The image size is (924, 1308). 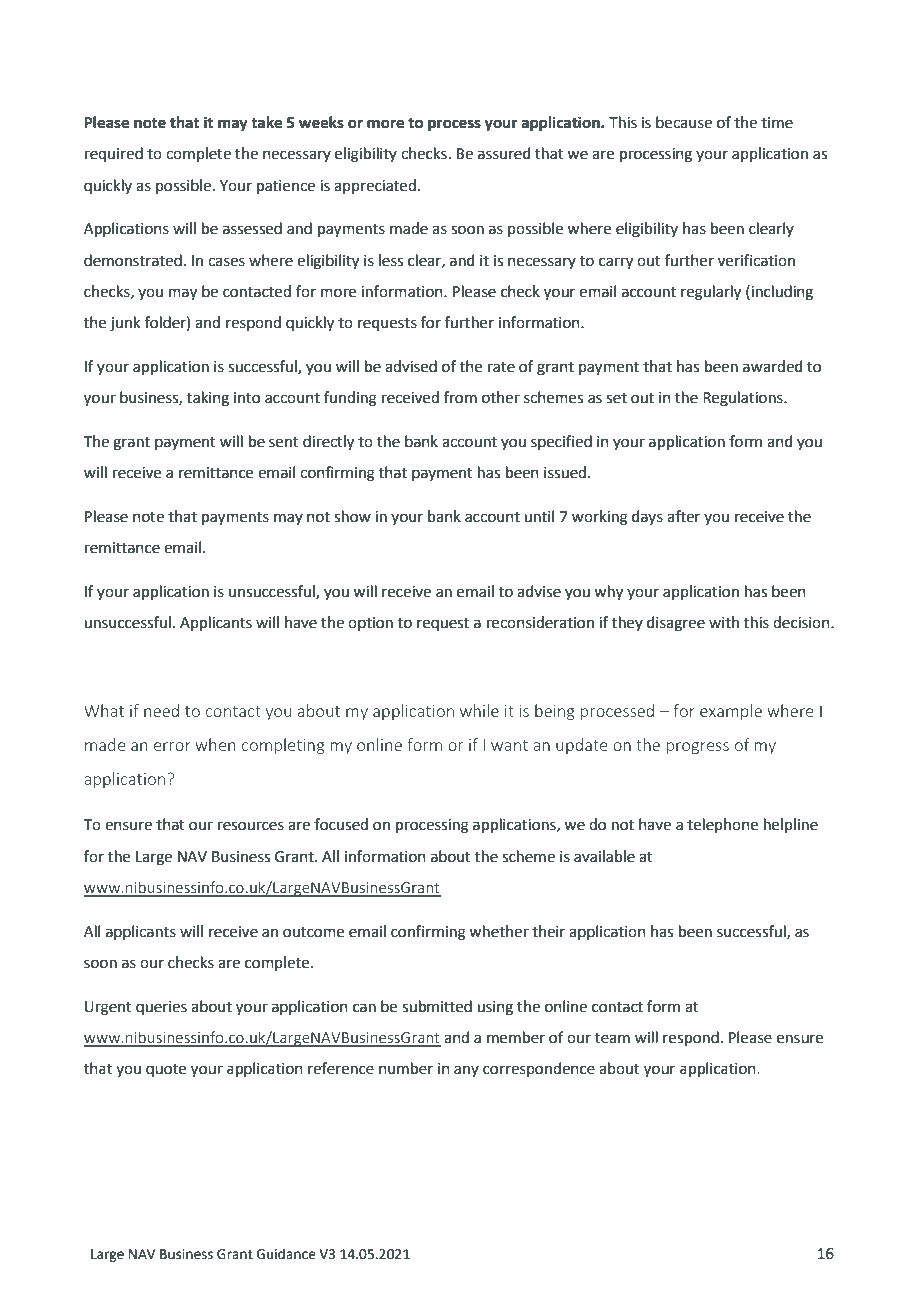 What do you see at coordinates (460, 397) in the screenshot?
I see `from` at bounding box center [460, 397].
